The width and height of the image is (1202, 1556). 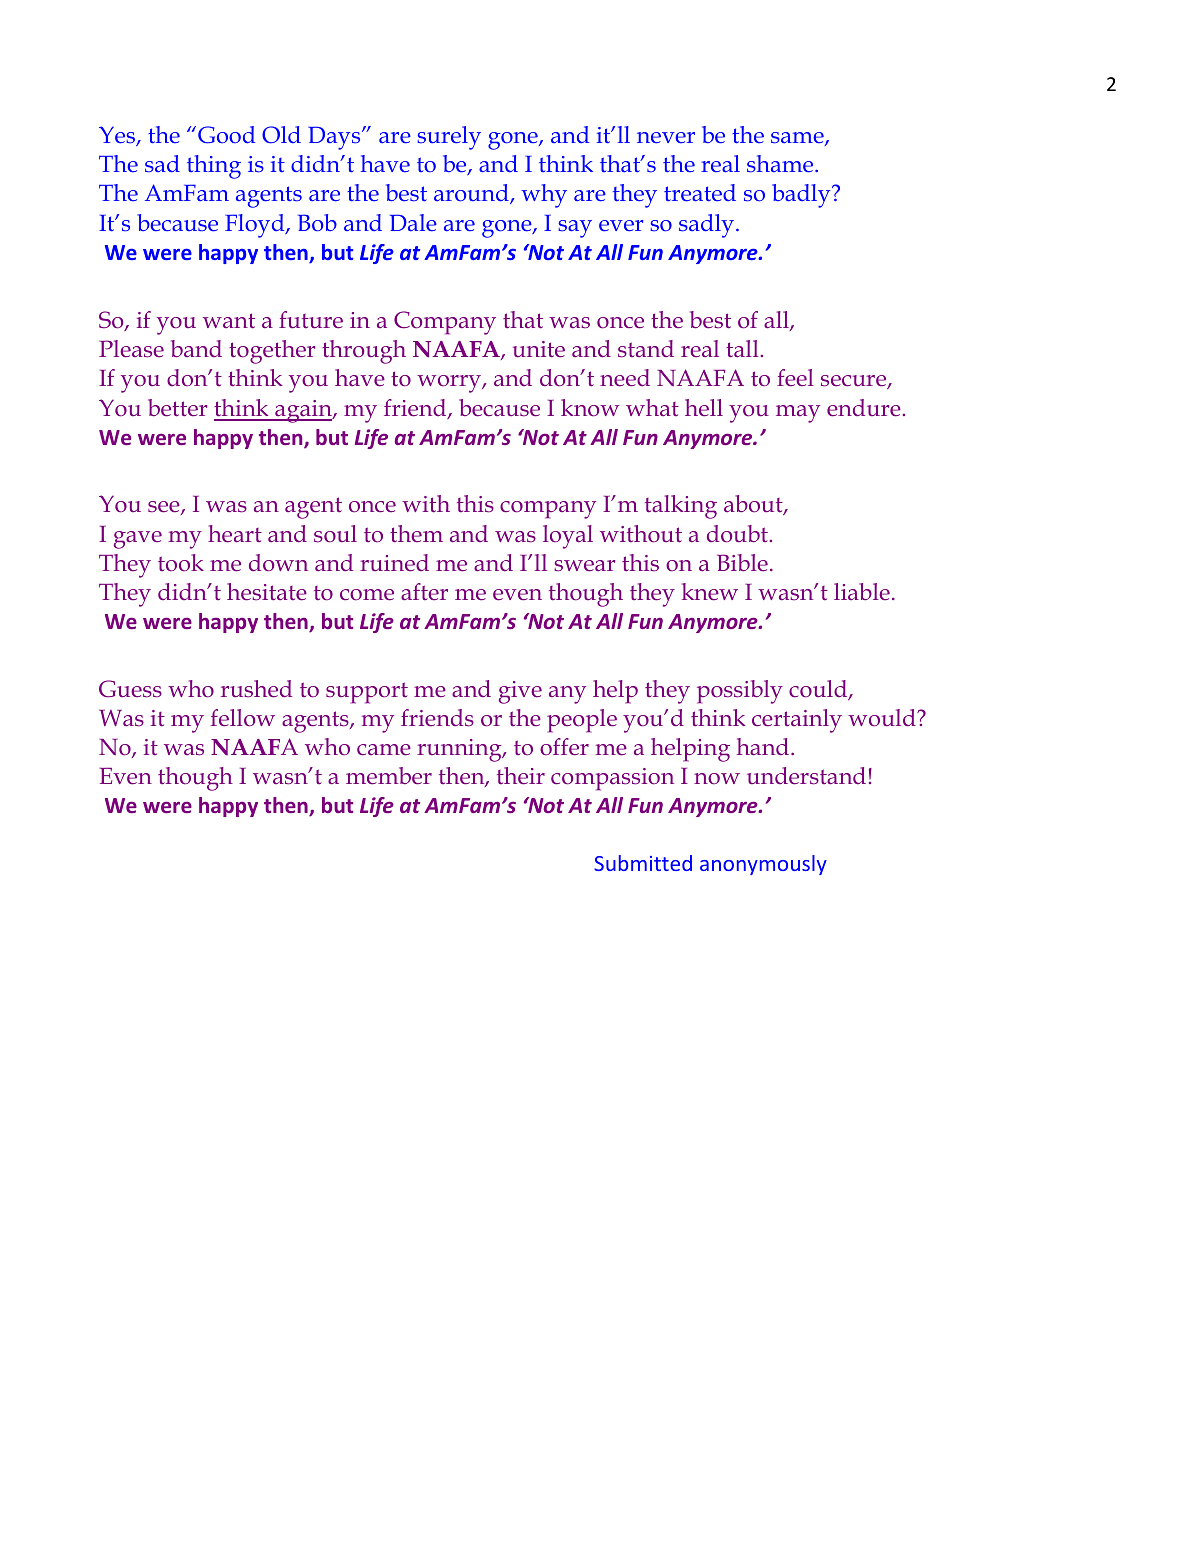 What do you see at coordinates (795, 378) in the image?
I see `feel` at bounding box center [795, 378].
